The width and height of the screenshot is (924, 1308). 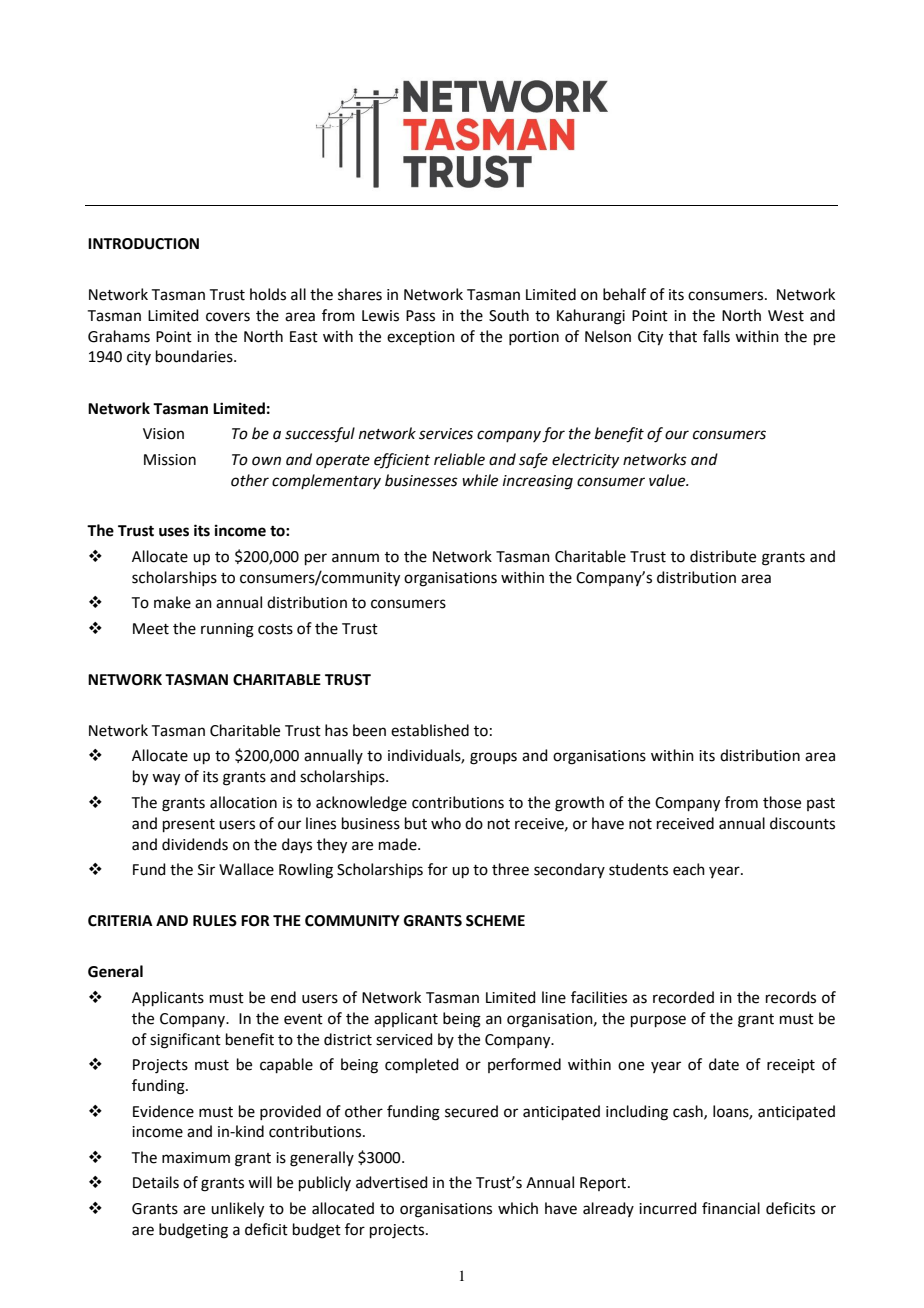 I want to click on which, so click(x=518, y=1208).
